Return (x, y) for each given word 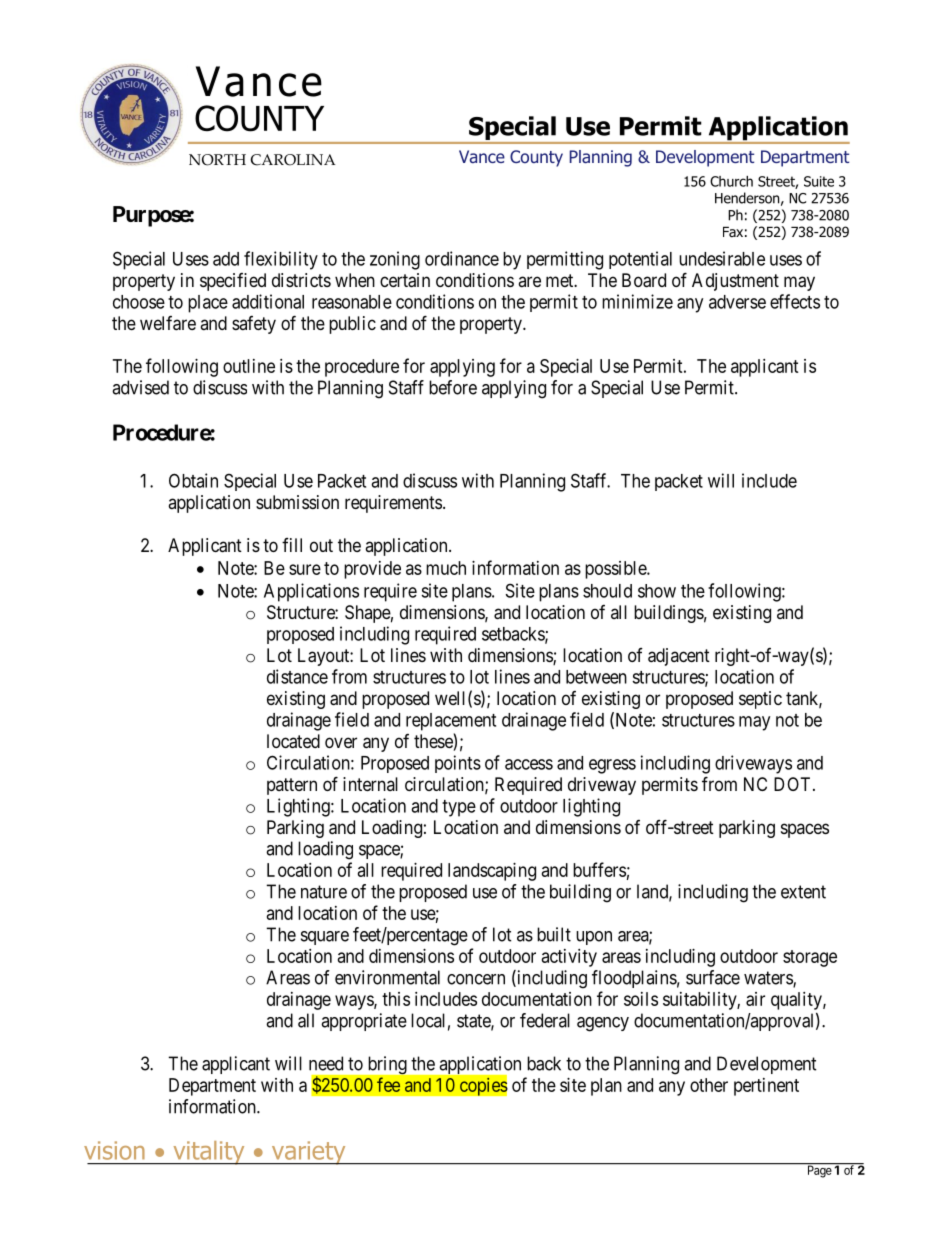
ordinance (462, 258)
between (596, 677)
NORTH (217, 160)
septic (760, 700)
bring (388, 1065)
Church (731, 181)
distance (297, 676)
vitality (209, 1153)
